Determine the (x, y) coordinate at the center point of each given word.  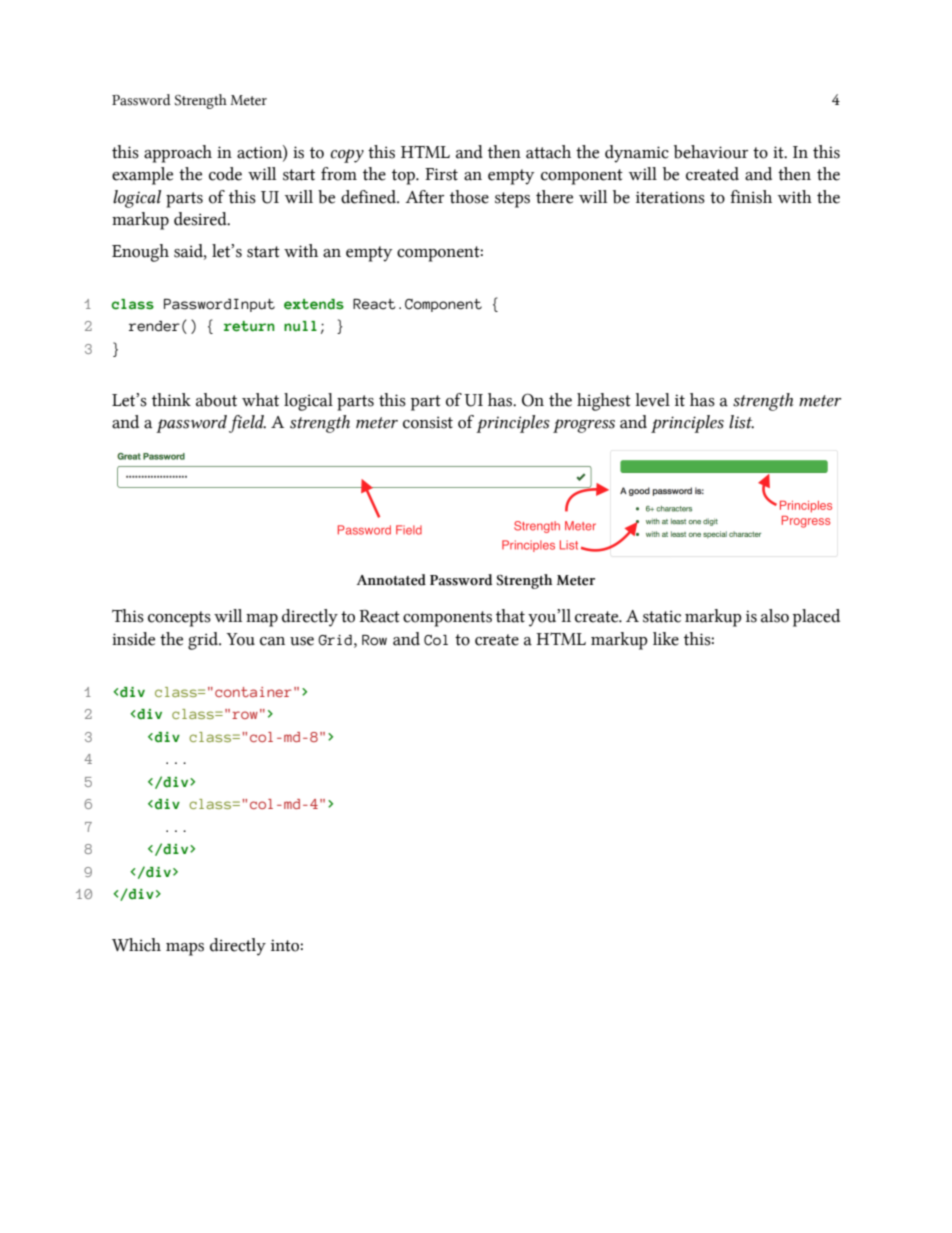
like (666, 639)
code (225, 174)
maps (185, 949)
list (741, 422)
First (441, 174)
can (272, 641)
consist (428, 422)
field (247, 424)
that (510, 616)
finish (751, 197)
